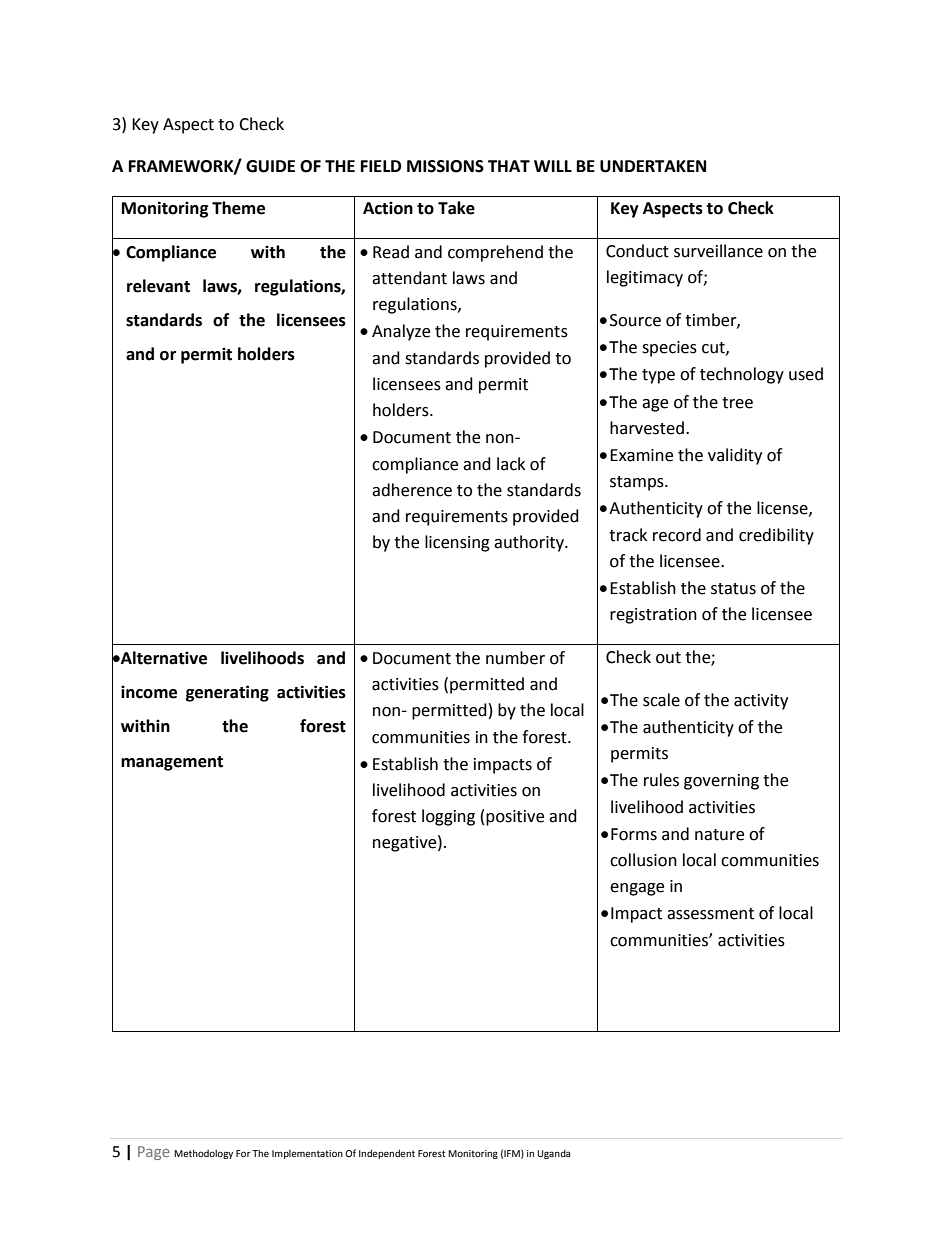 Image resolution: width=952 pixels, height=1233 pixels. I want to click on number, so click(515, 658).
